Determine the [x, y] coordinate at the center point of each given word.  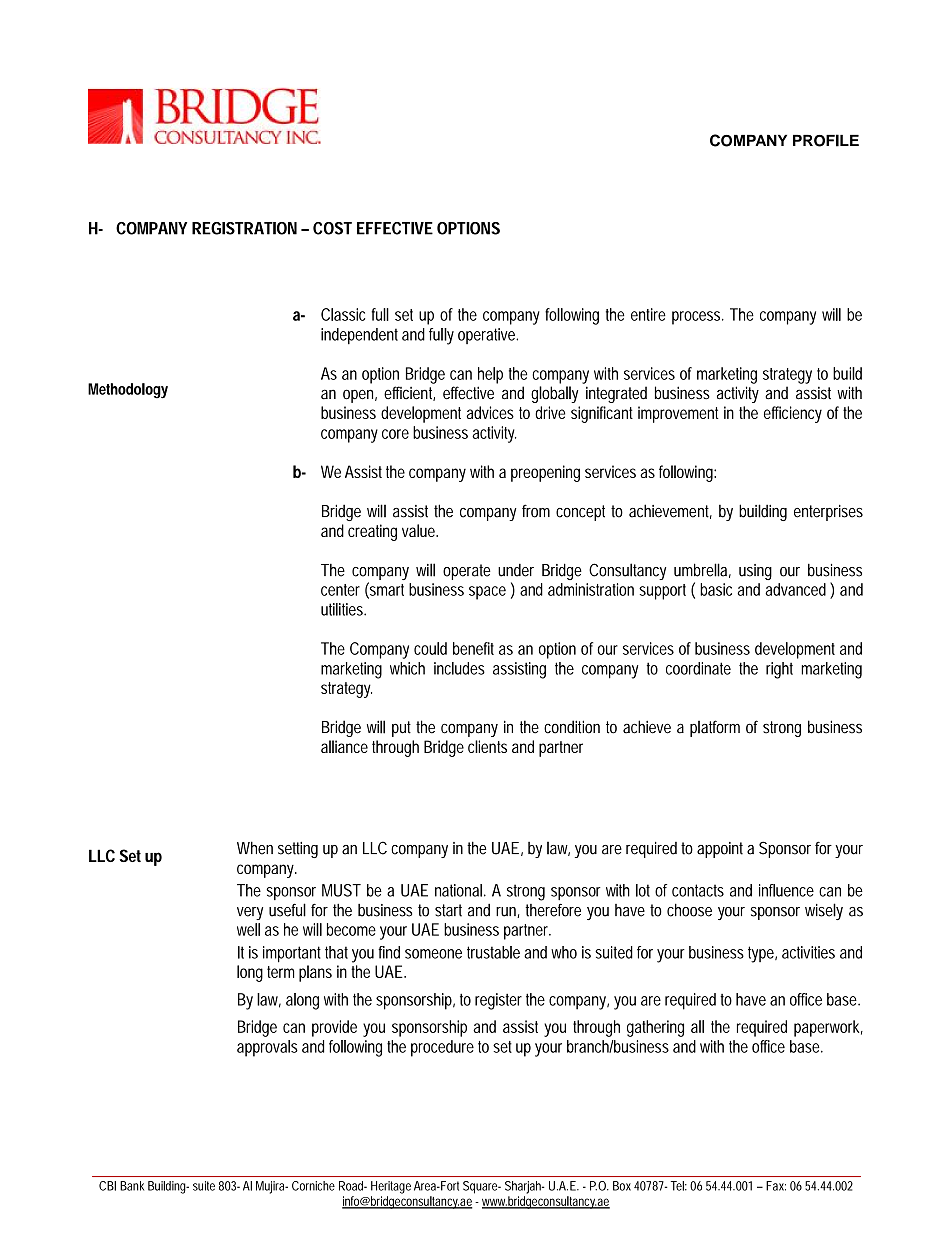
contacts [698, 890]
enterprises [828, 513]
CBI [107, 1186]
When [255, 848]
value [420, 530]
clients [487, 746]
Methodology [128, 391]
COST [332, 228]
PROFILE [826, 140]
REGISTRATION [244, 228]
